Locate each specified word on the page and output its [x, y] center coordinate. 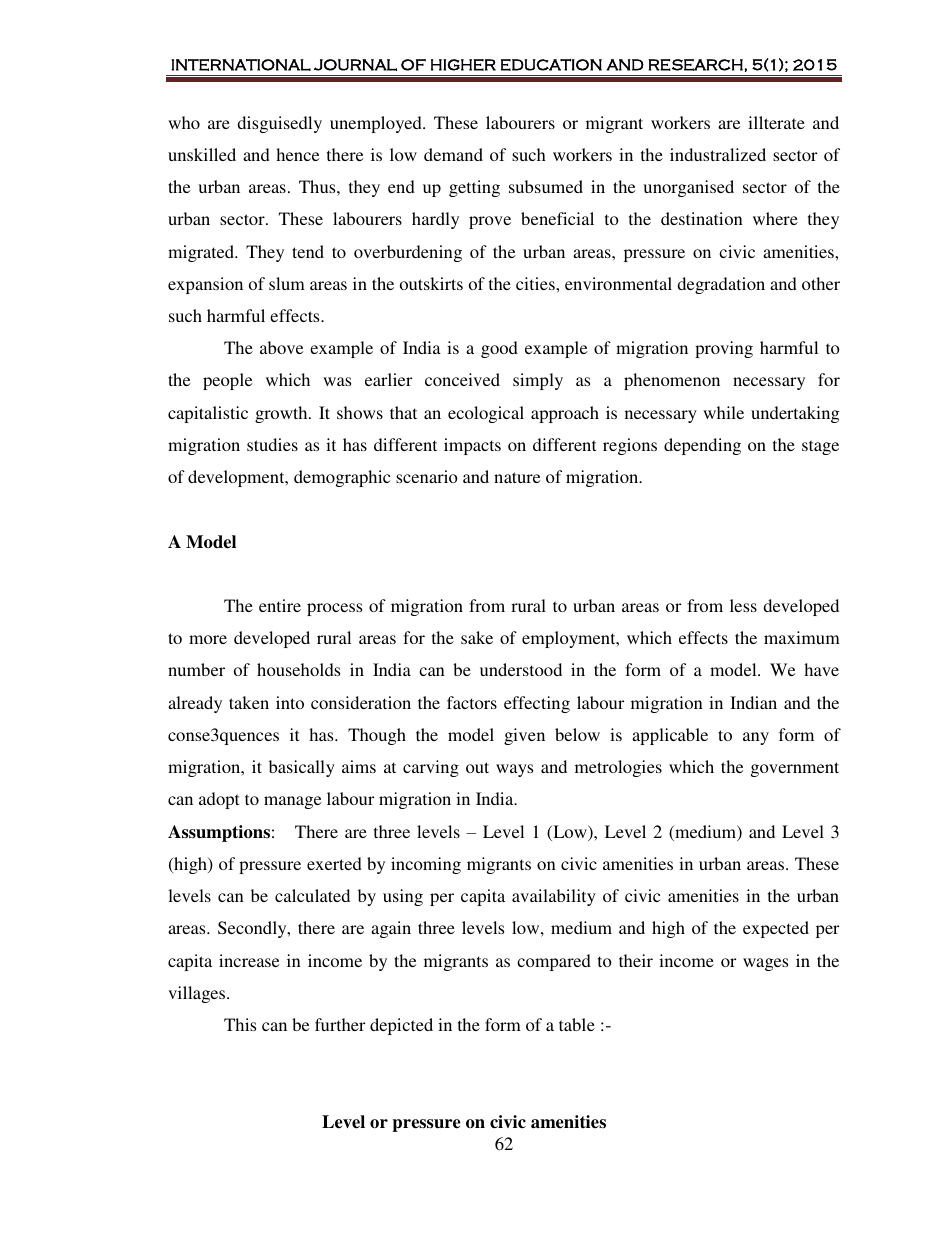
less [743, 605]
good [499, 349]
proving [724, 349]
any [756, 738]
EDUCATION [551, 65]
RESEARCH [695, 65]
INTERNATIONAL [241, 65]
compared [554, 962]
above [281, 347]
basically [302, 768]
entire [280, 605]
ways [514, 770]
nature [517, 477]
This [240, 1024]
